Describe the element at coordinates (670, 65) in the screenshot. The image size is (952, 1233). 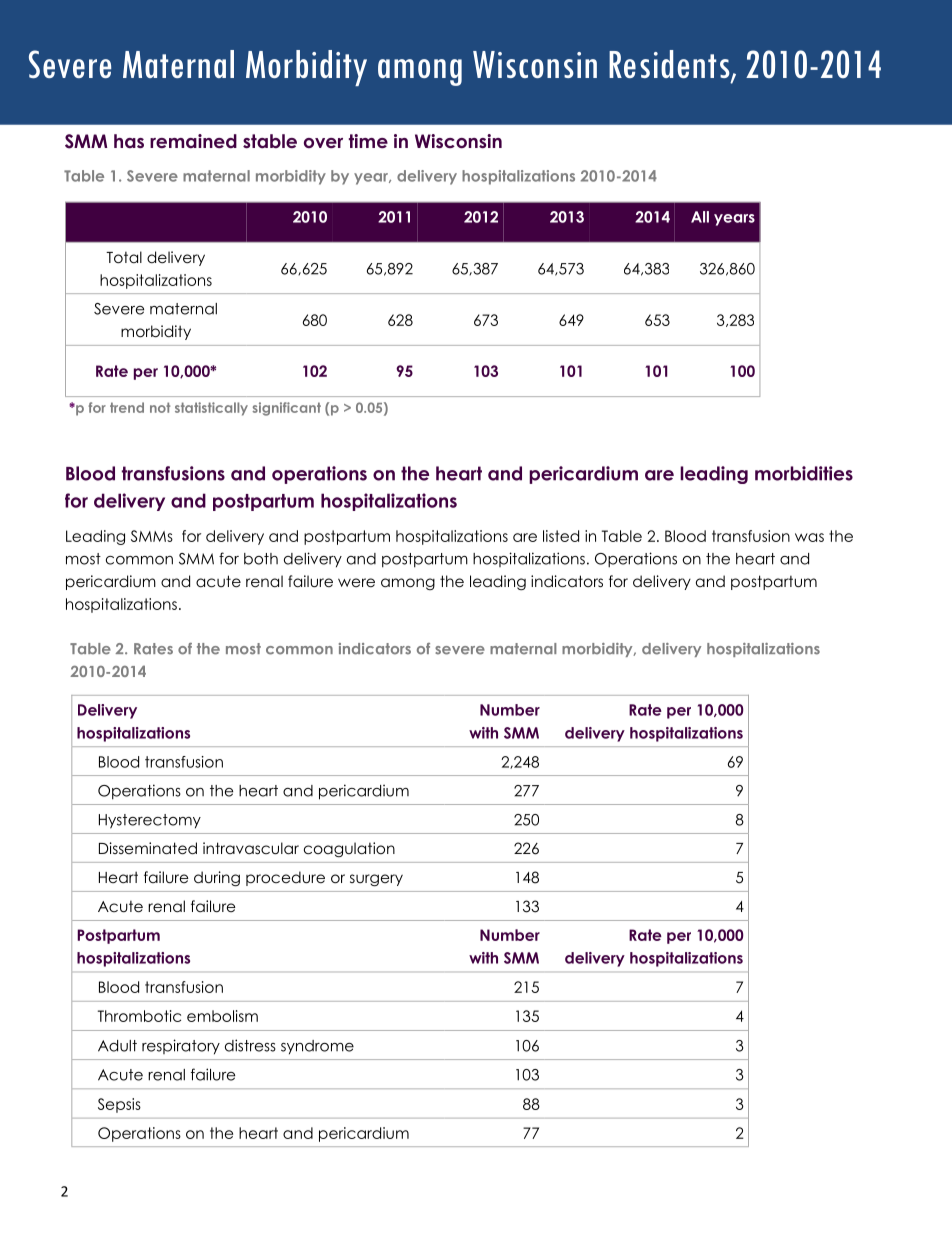
I see `Residents` at that location.
